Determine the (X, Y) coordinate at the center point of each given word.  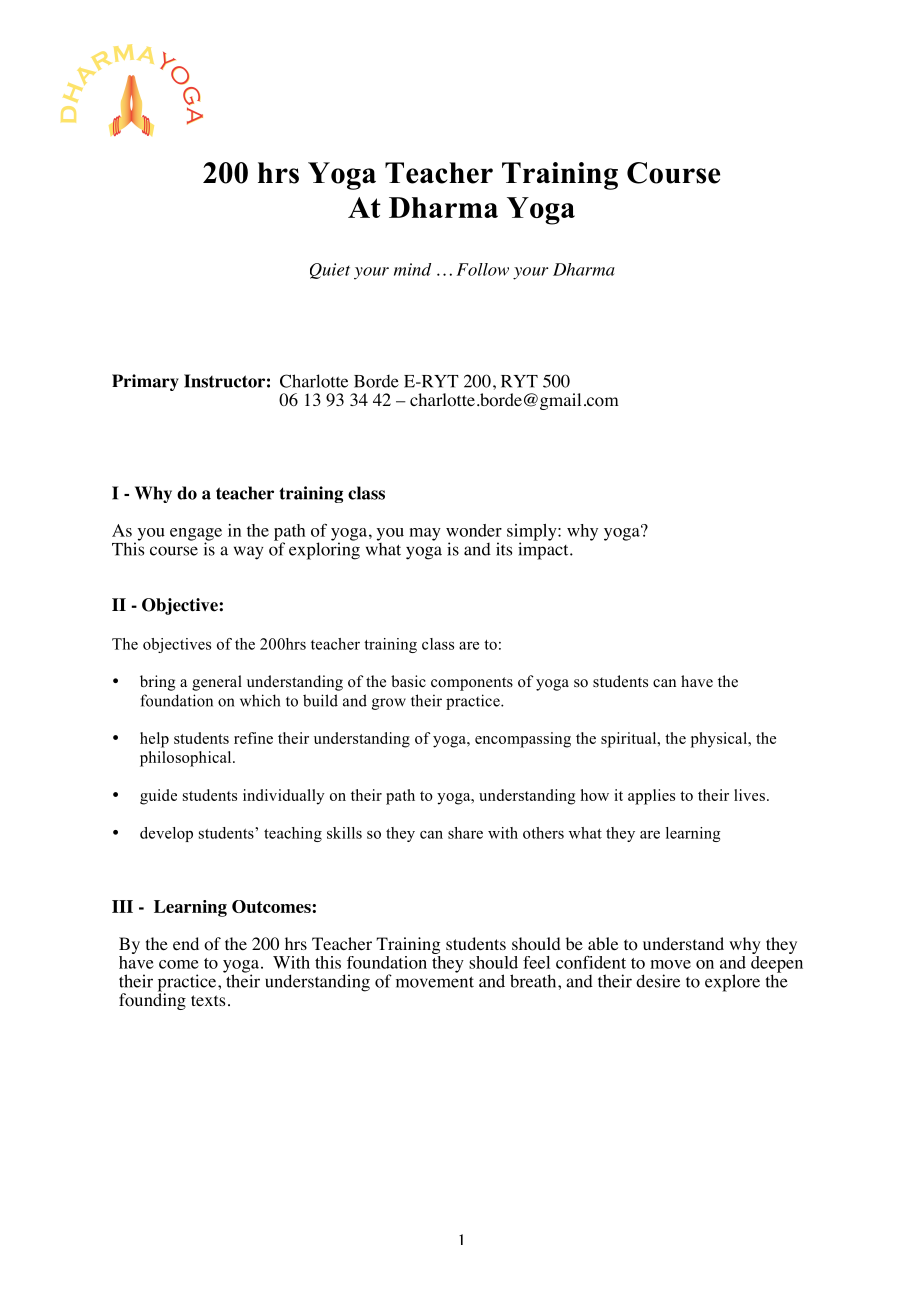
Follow (483, 269)
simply (533, 533)
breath (534, 981)
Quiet (330, 271)
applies (651, 797)
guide (158, 797)
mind (412, 269)
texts (208, 1000)
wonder (474, 530)
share (465, 833)
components (472, 684)
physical (720, 740)
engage (196, 535)
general (217, 683)
